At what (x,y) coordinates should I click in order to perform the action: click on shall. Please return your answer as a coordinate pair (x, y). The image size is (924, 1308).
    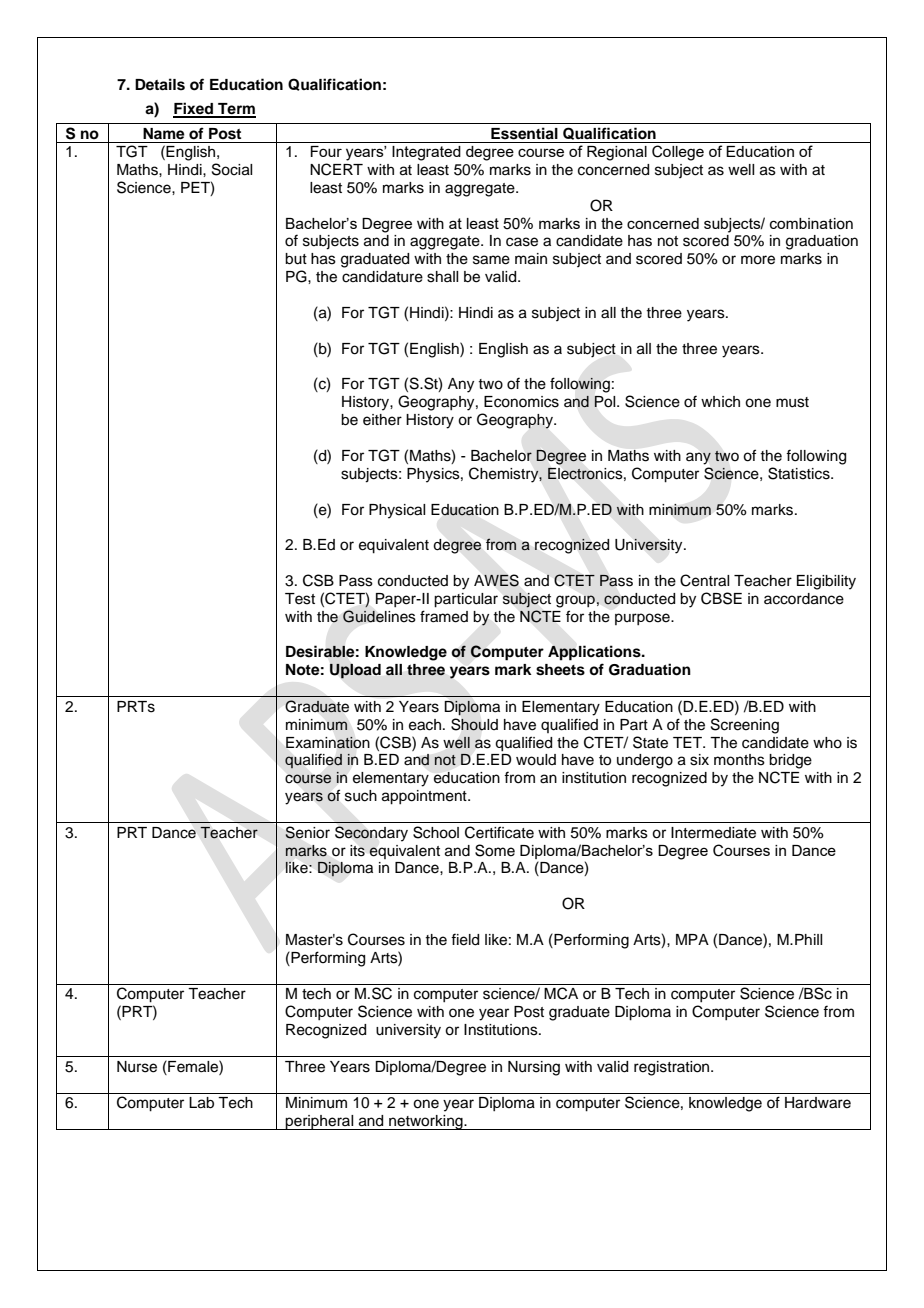
    Looking at the image, I should click on (442, 277).
